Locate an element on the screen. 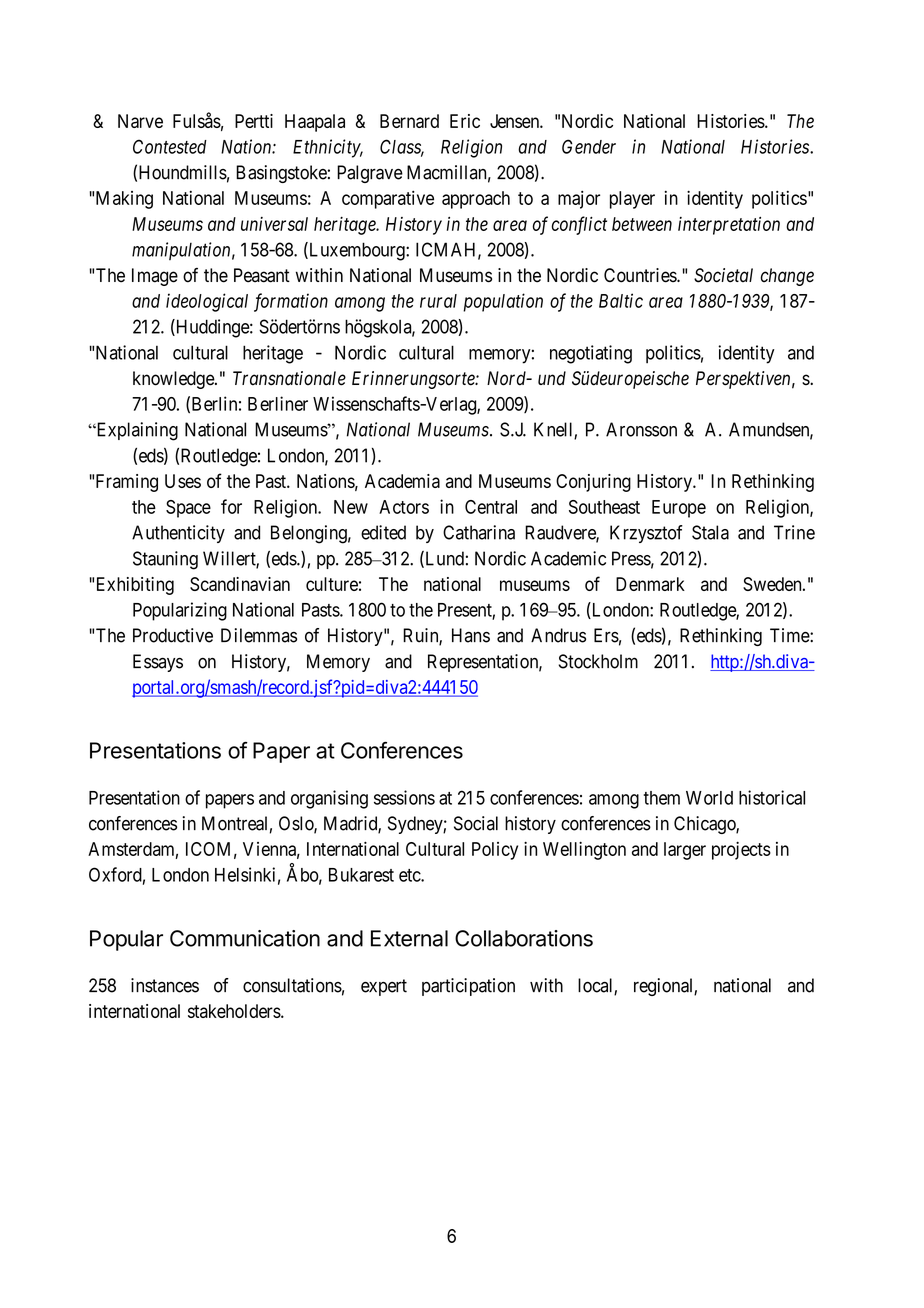 This screenshot has width=924, height=1308. Denmark is located at coordinates (650, 584).
